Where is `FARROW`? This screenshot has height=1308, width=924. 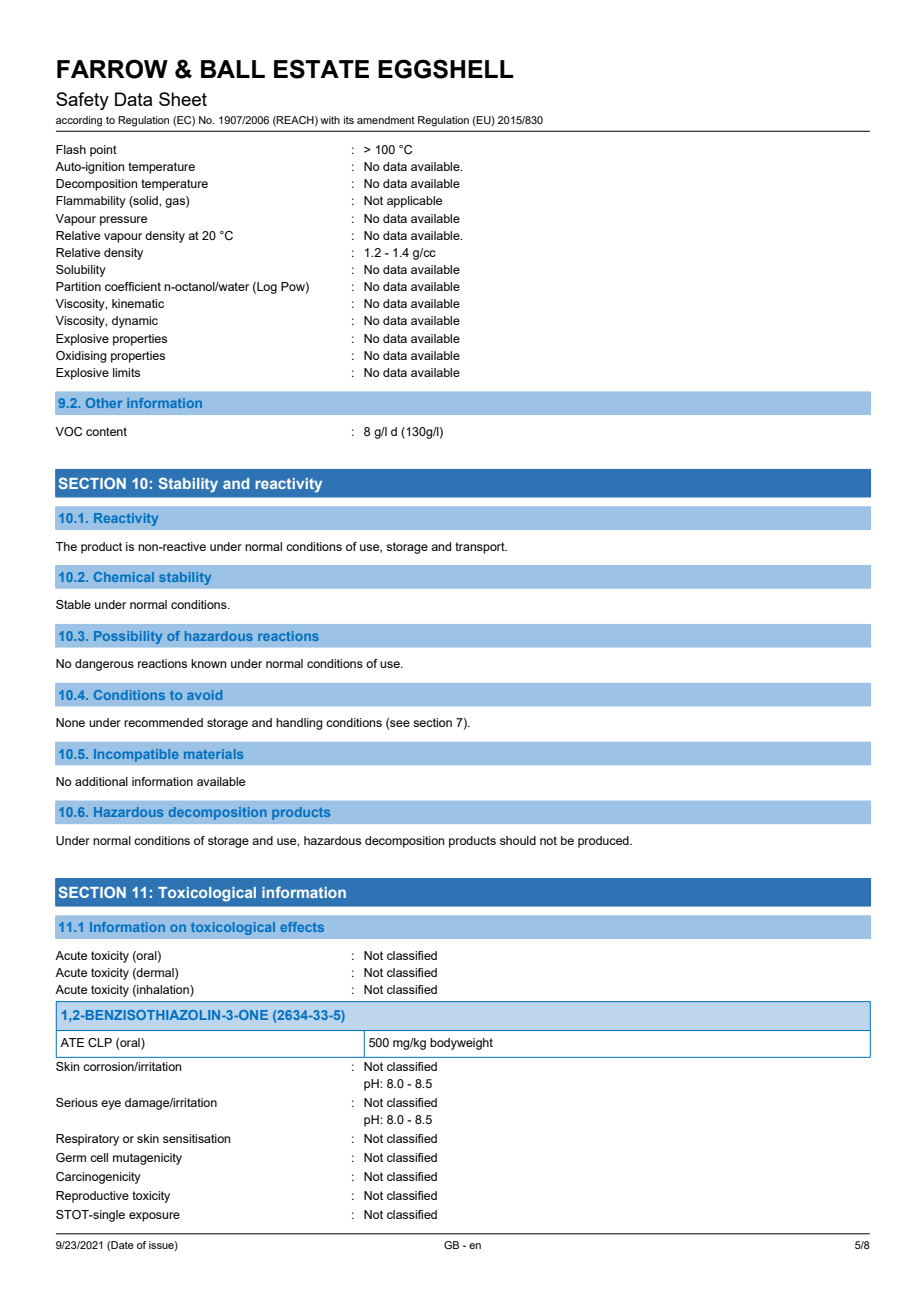 FARROW is located at coordinates (112, 69).
